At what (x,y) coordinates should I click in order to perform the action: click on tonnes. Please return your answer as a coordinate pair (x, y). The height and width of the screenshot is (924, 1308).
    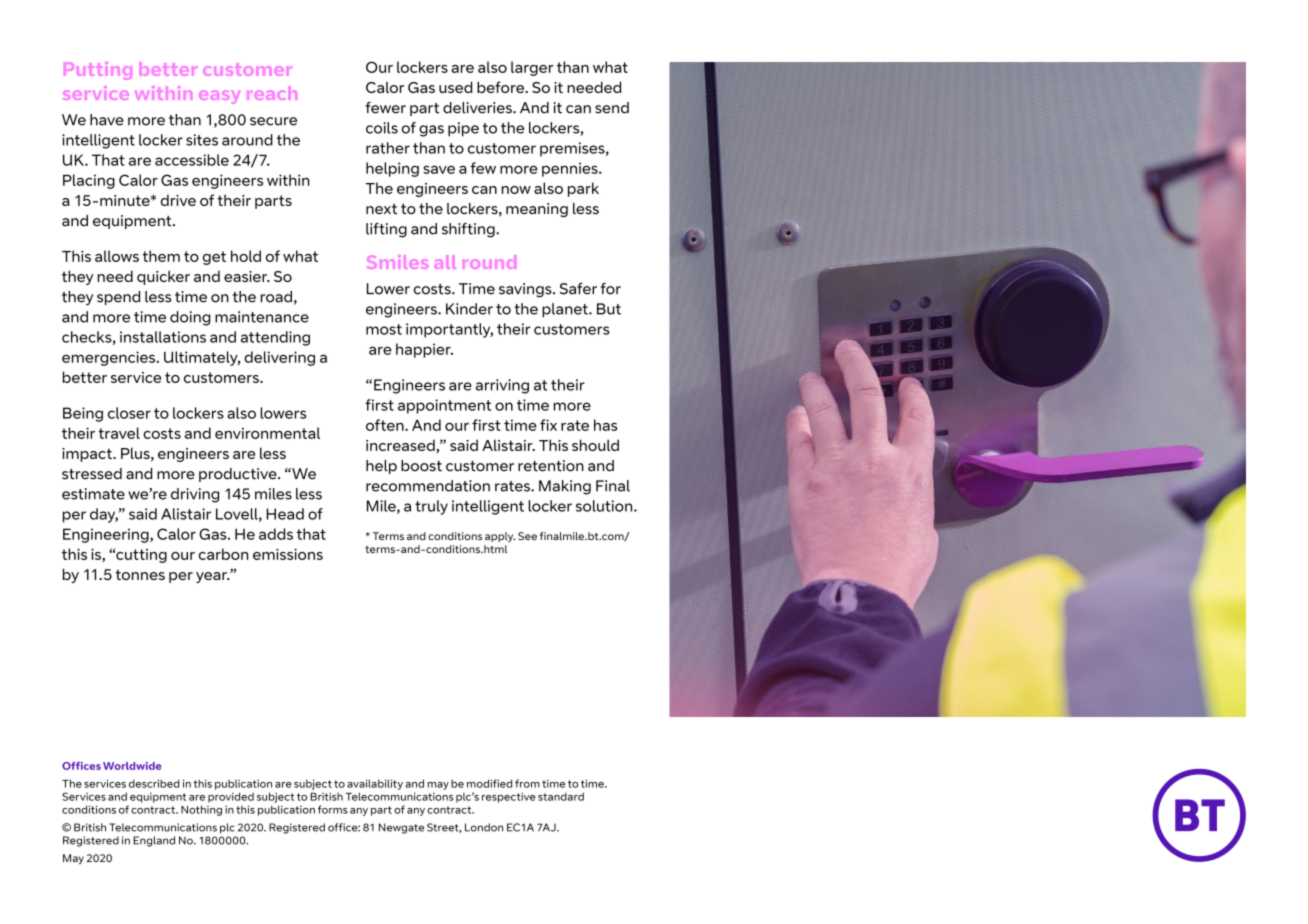
    Looking at the image, I should click on (140, 574).
